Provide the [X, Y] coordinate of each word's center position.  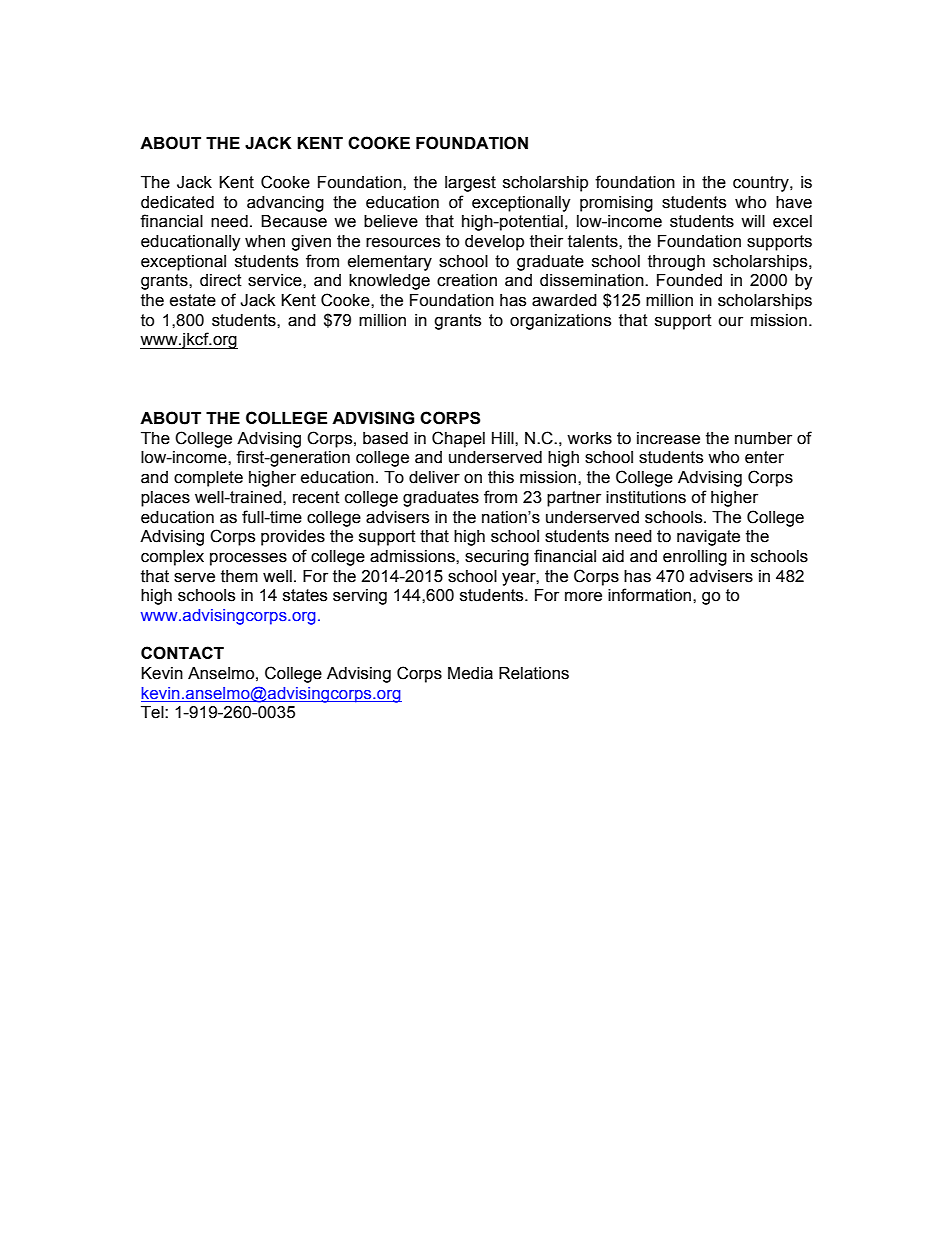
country [762, 184]
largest [470, 184]
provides [293, 538]
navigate [708, 538]
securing [497, 558]
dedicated [177, 202]
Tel [153, 712]
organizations [560, 322]
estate [193, 300]
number [763, 438]
